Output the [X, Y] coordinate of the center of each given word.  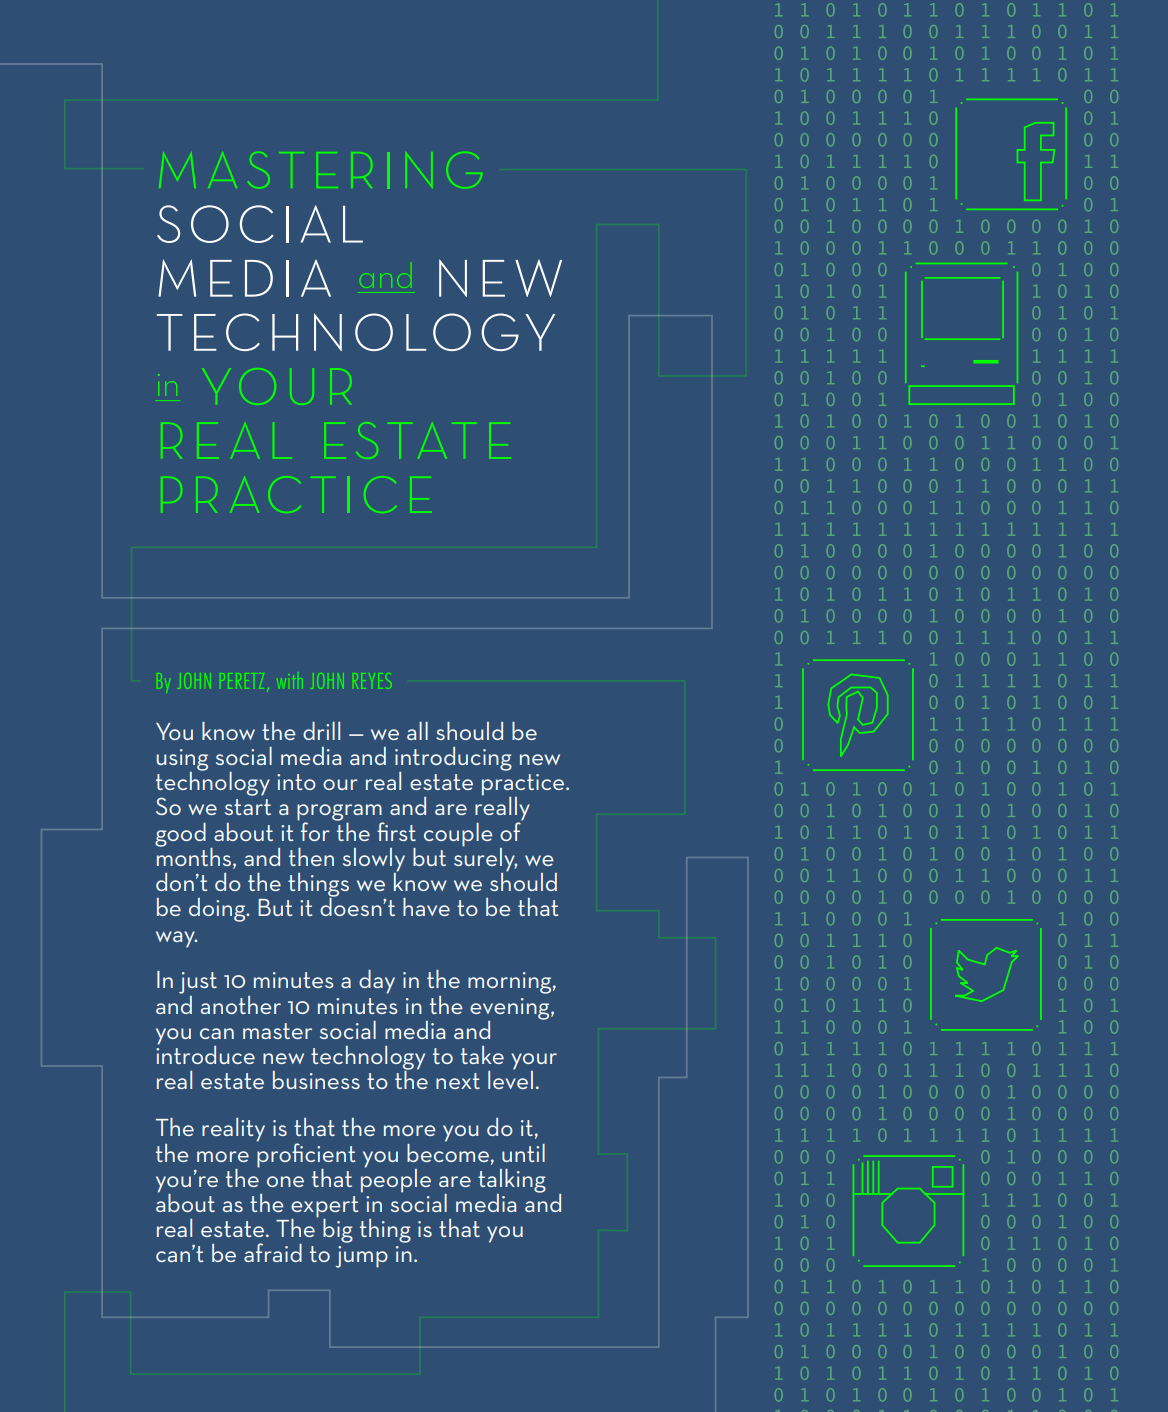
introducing [453, 760]
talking [512, 1182]
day [377, 982]
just [198, 983]
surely [485, 859]
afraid [273, 1252]
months [195, 856]
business [316, 1080]
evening [511, 1010]
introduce [205, 1053]
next [458, 1081]
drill [321, 731]
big [338, 1231]
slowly [374, 861]
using [182, 761]
